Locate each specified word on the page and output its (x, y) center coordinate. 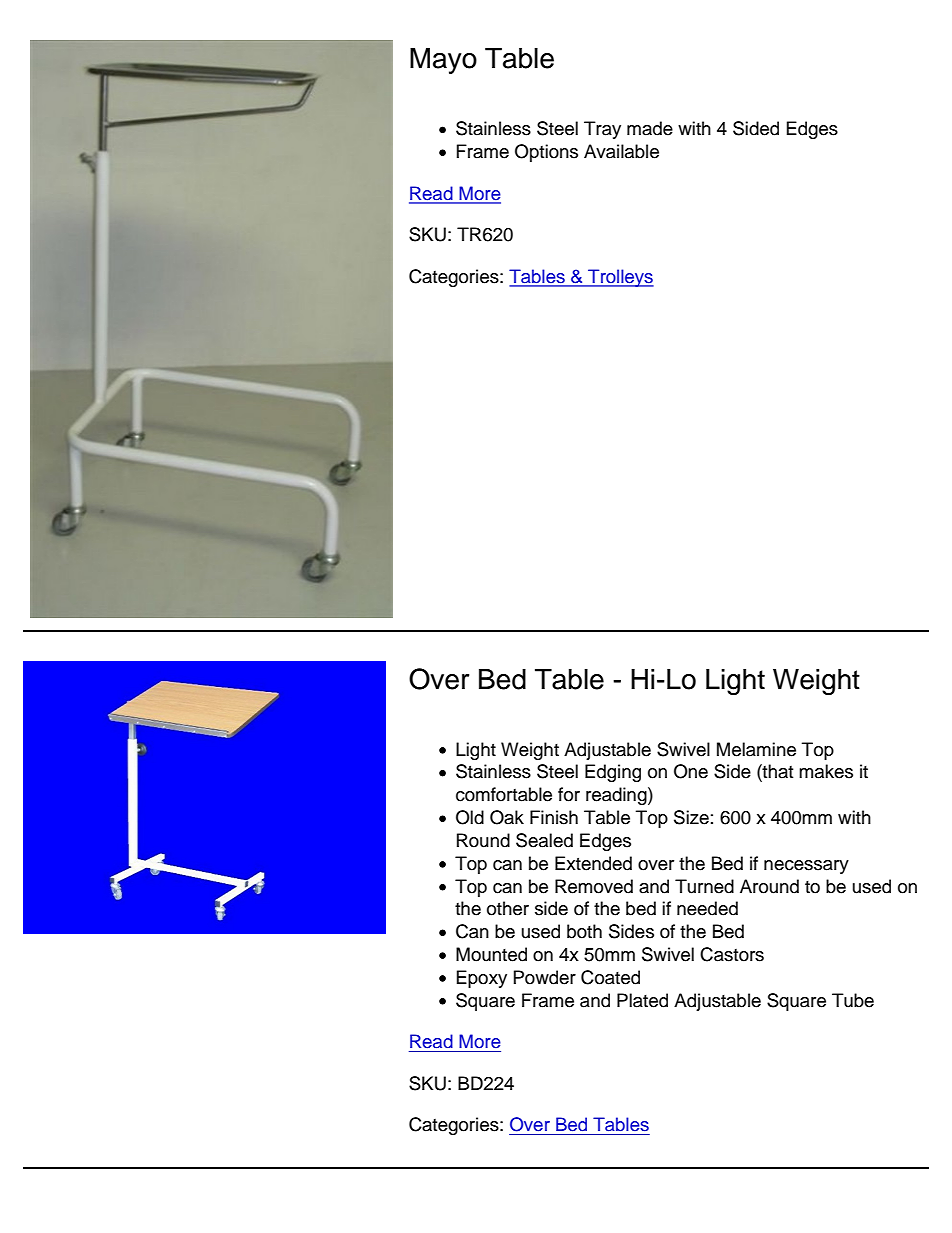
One (691, 771)
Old (470, 817)
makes (826, 771)
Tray (602, 130)
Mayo (443, 61)
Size (691, 817)
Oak (507, 817)
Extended (593, 863)
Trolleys (620, 278)
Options (546, 153)
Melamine (756, 749)
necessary (806, 867)
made (650, 128)
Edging (613, 773)
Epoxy (482, 979)
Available (621, 151)
